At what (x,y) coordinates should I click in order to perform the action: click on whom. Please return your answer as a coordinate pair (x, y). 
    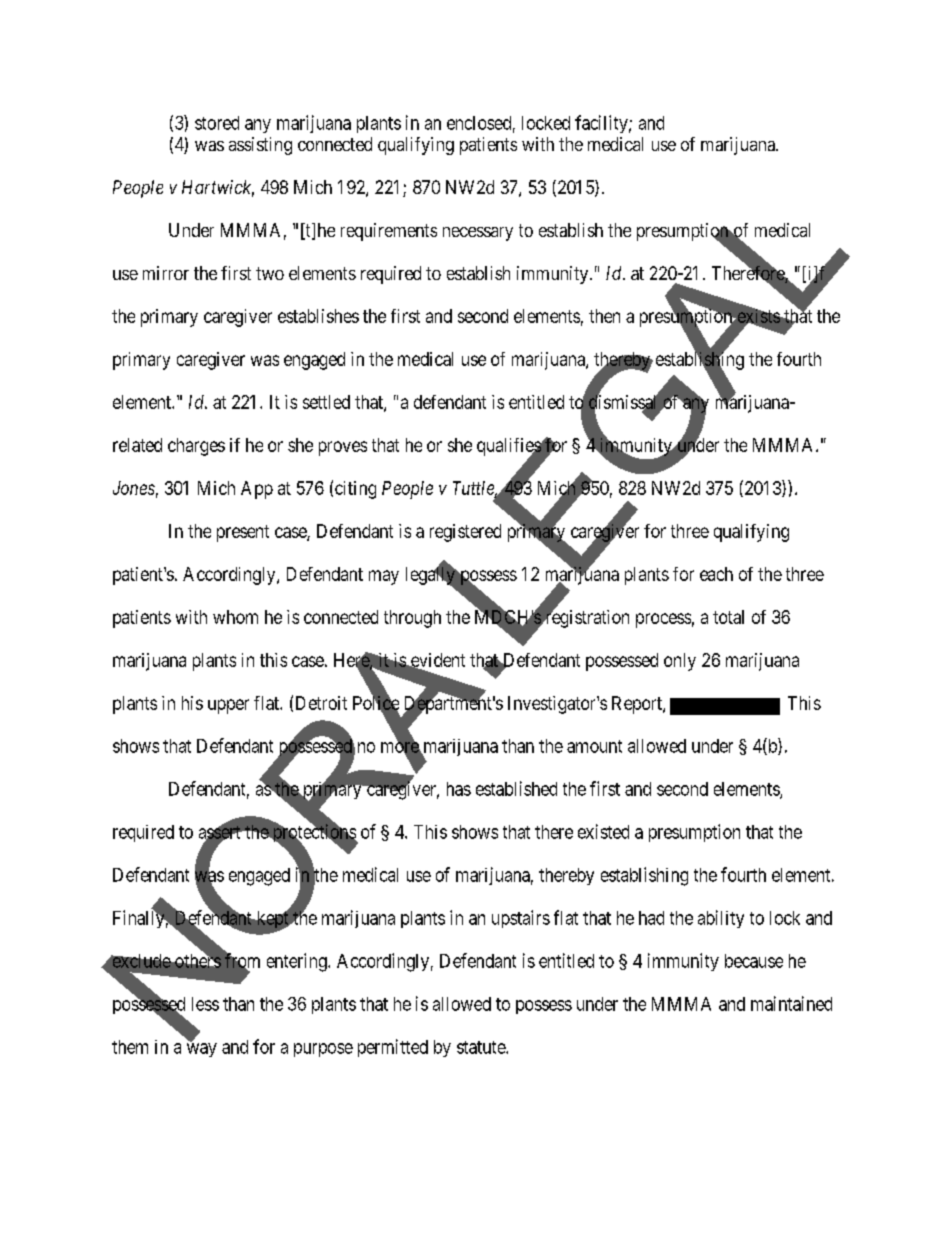
    Looking at the image, I should click on (235, 617).
